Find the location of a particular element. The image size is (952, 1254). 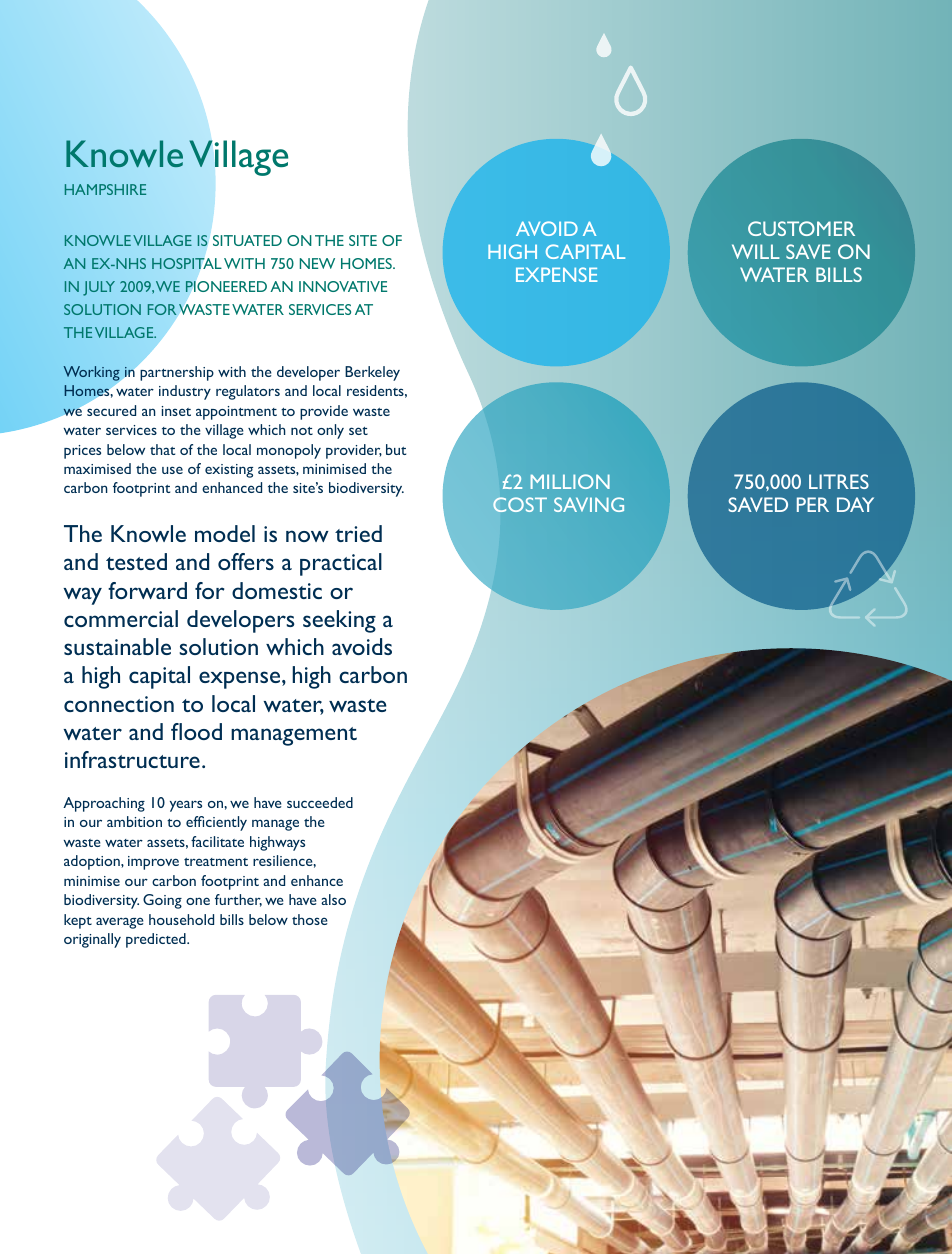

LITRES is located at coordinates (839, 481).
